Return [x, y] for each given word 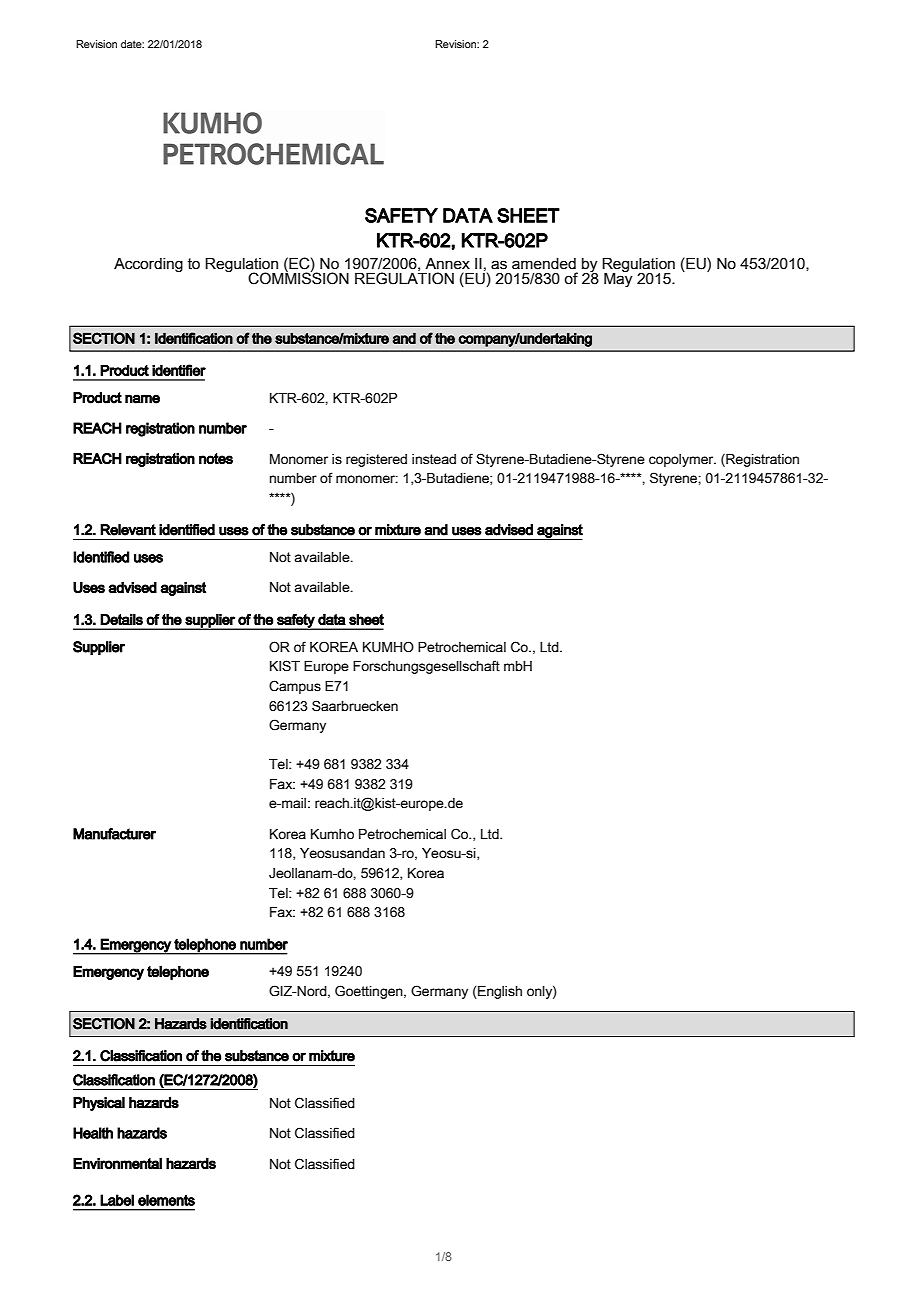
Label [117, 1200]
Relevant [128, 530]
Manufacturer [114, 834]
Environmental [117, 1163]
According [148, 265]
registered [376, 460]
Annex [447, 264]
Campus [295, 687]
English [499, 992]
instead [434, 459]
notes [216, 459]
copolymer [682, 460]
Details [121, 619]
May [618, 279]
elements [166, 1200]
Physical [99, 1104]
